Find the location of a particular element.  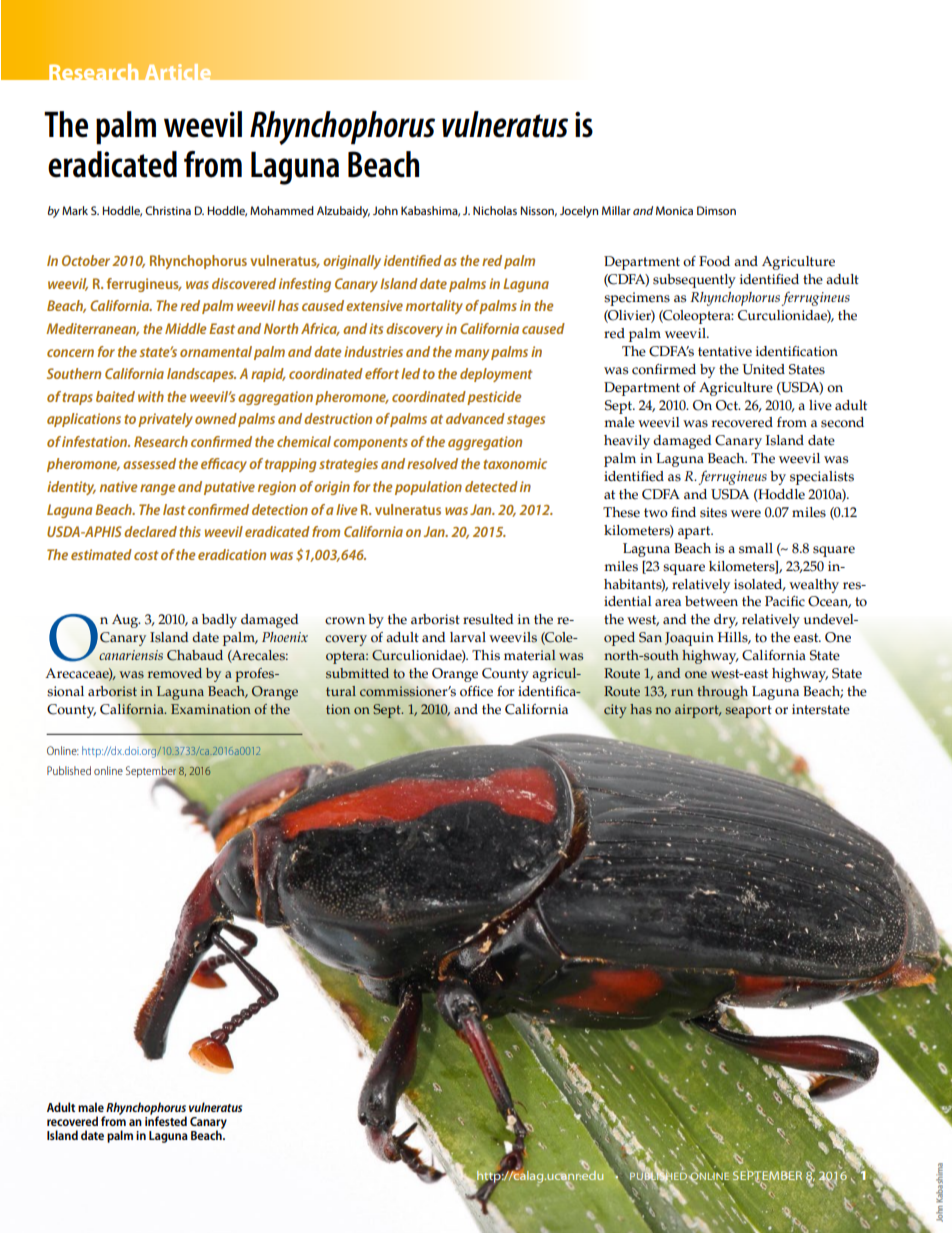

Food is located at coordinates (714, 261).
